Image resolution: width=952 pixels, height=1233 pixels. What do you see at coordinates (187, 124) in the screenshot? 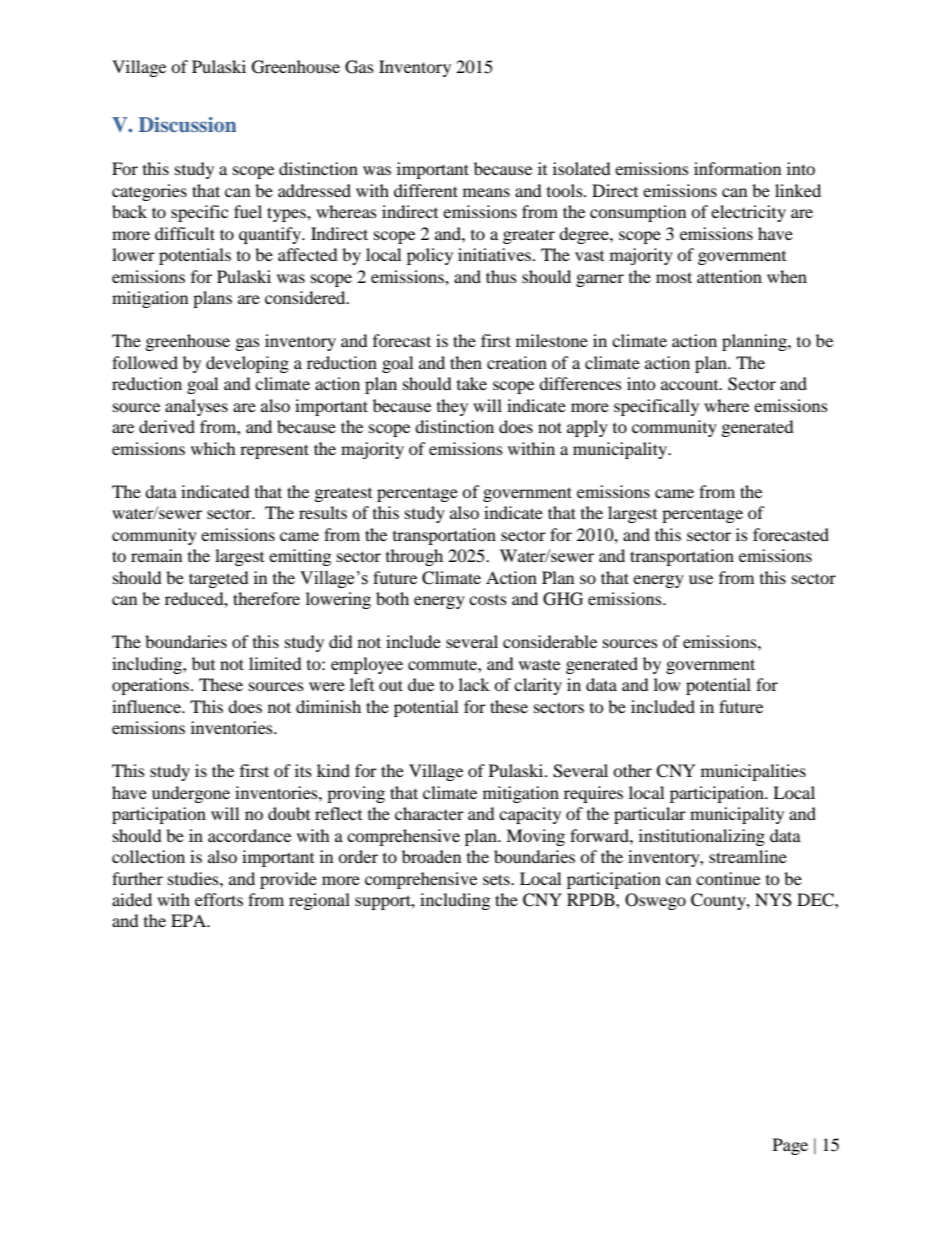
I see `Discussion` at bounding box center [187, 124].
